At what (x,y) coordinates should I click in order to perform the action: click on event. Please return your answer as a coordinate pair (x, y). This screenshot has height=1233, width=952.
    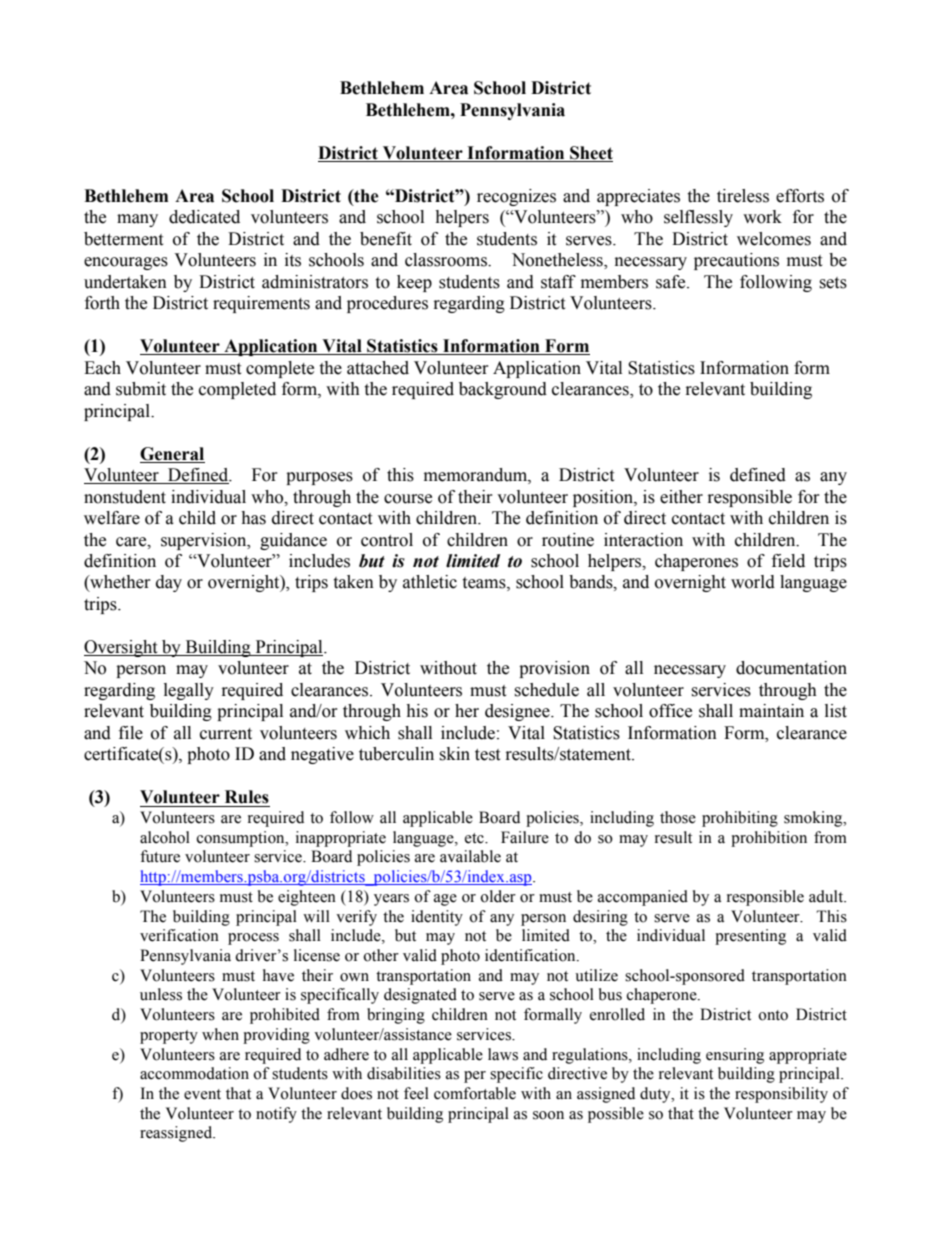
    Looking at the image, I should click on (202, 1094).
